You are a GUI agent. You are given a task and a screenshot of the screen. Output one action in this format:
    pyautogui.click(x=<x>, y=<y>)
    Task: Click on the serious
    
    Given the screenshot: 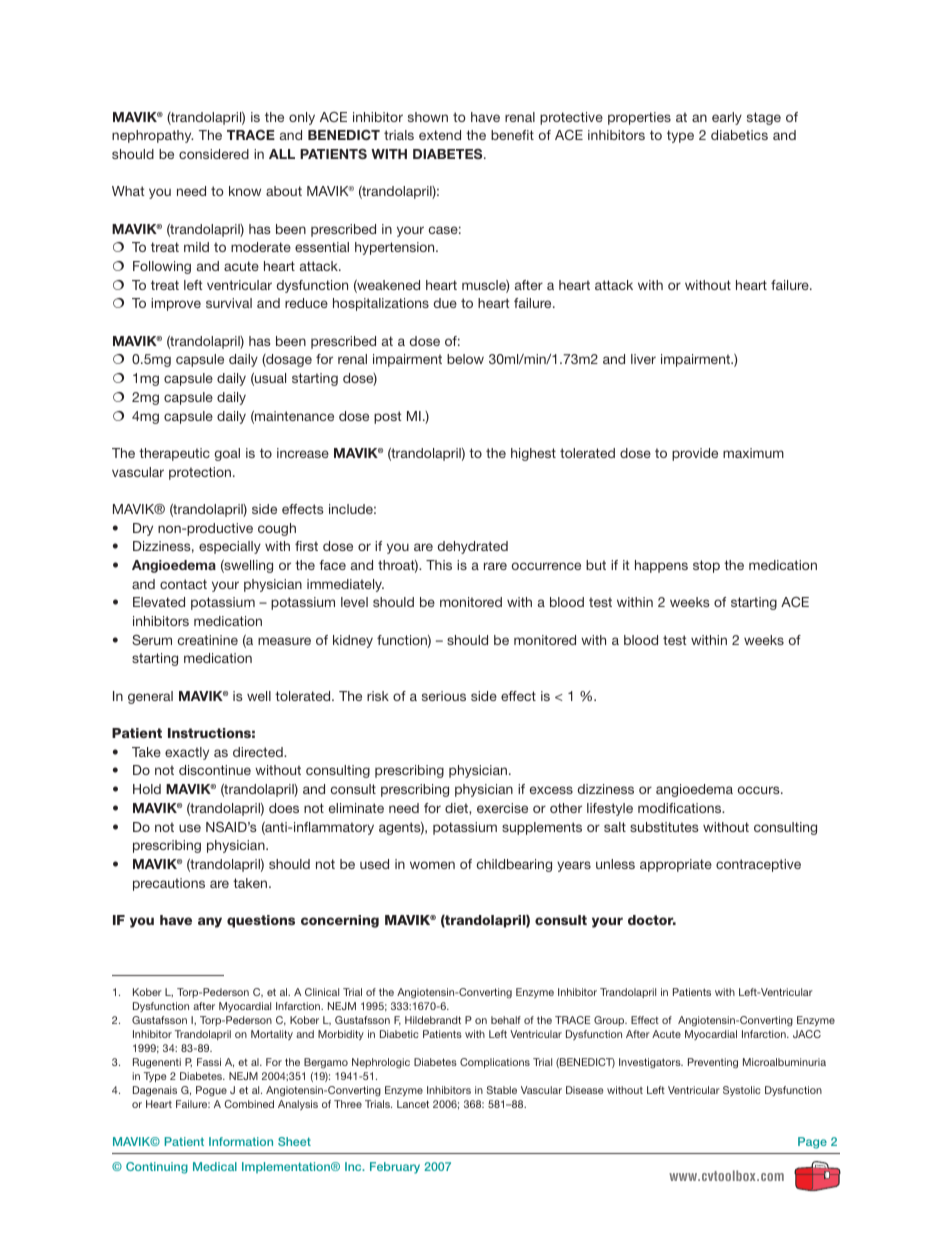 What is the action you would take?
    pyautogui.click(x=444, y=696)
